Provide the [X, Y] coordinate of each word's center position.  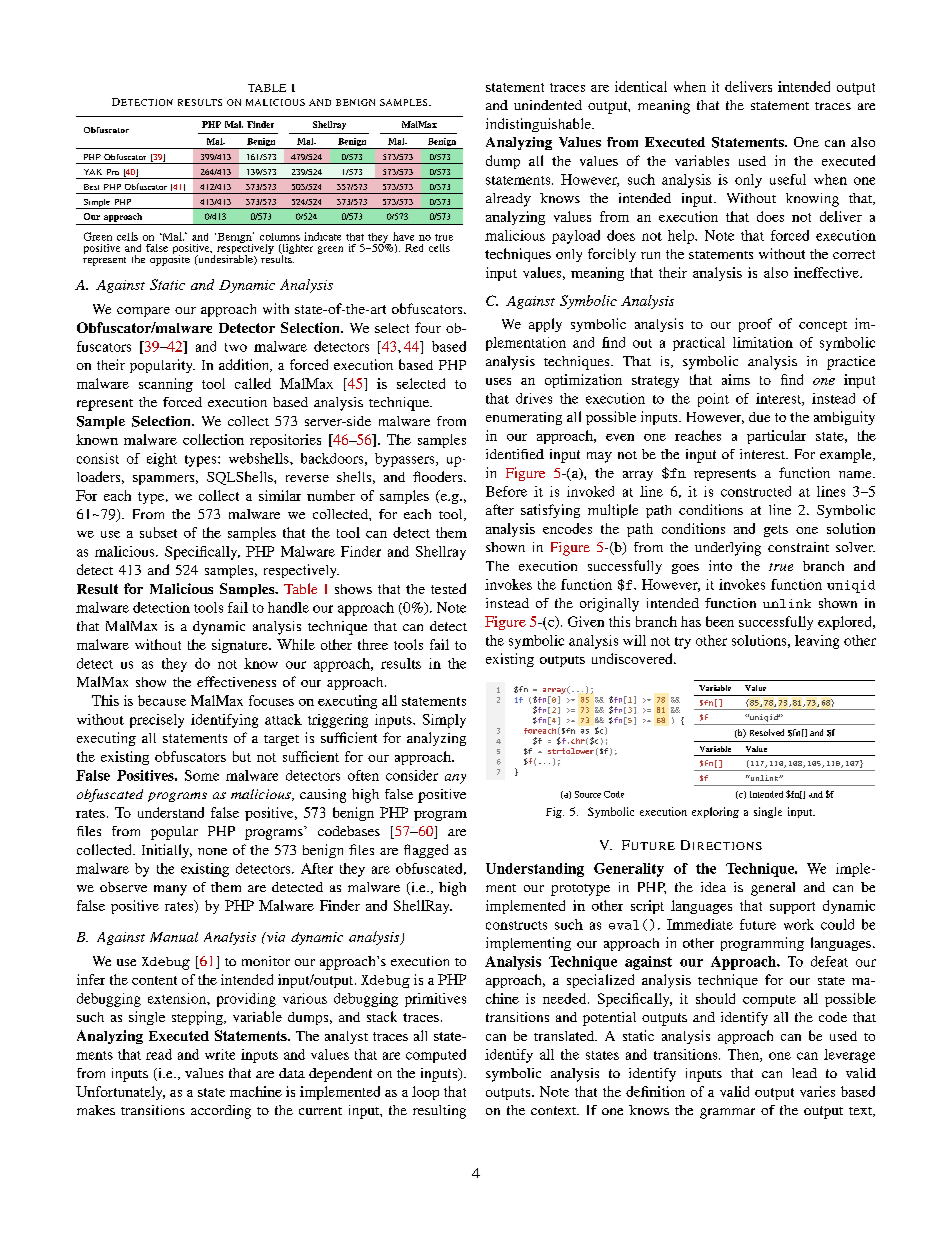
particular [776, 437]
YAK [93, 172]
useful [788, 179]
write [220, 1054]
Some [202, 775]
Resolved [767, 732]
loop [425, 1093]
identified [515, 454]
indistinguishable [539, 125]
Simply [444, 721]
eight [162, 460]
